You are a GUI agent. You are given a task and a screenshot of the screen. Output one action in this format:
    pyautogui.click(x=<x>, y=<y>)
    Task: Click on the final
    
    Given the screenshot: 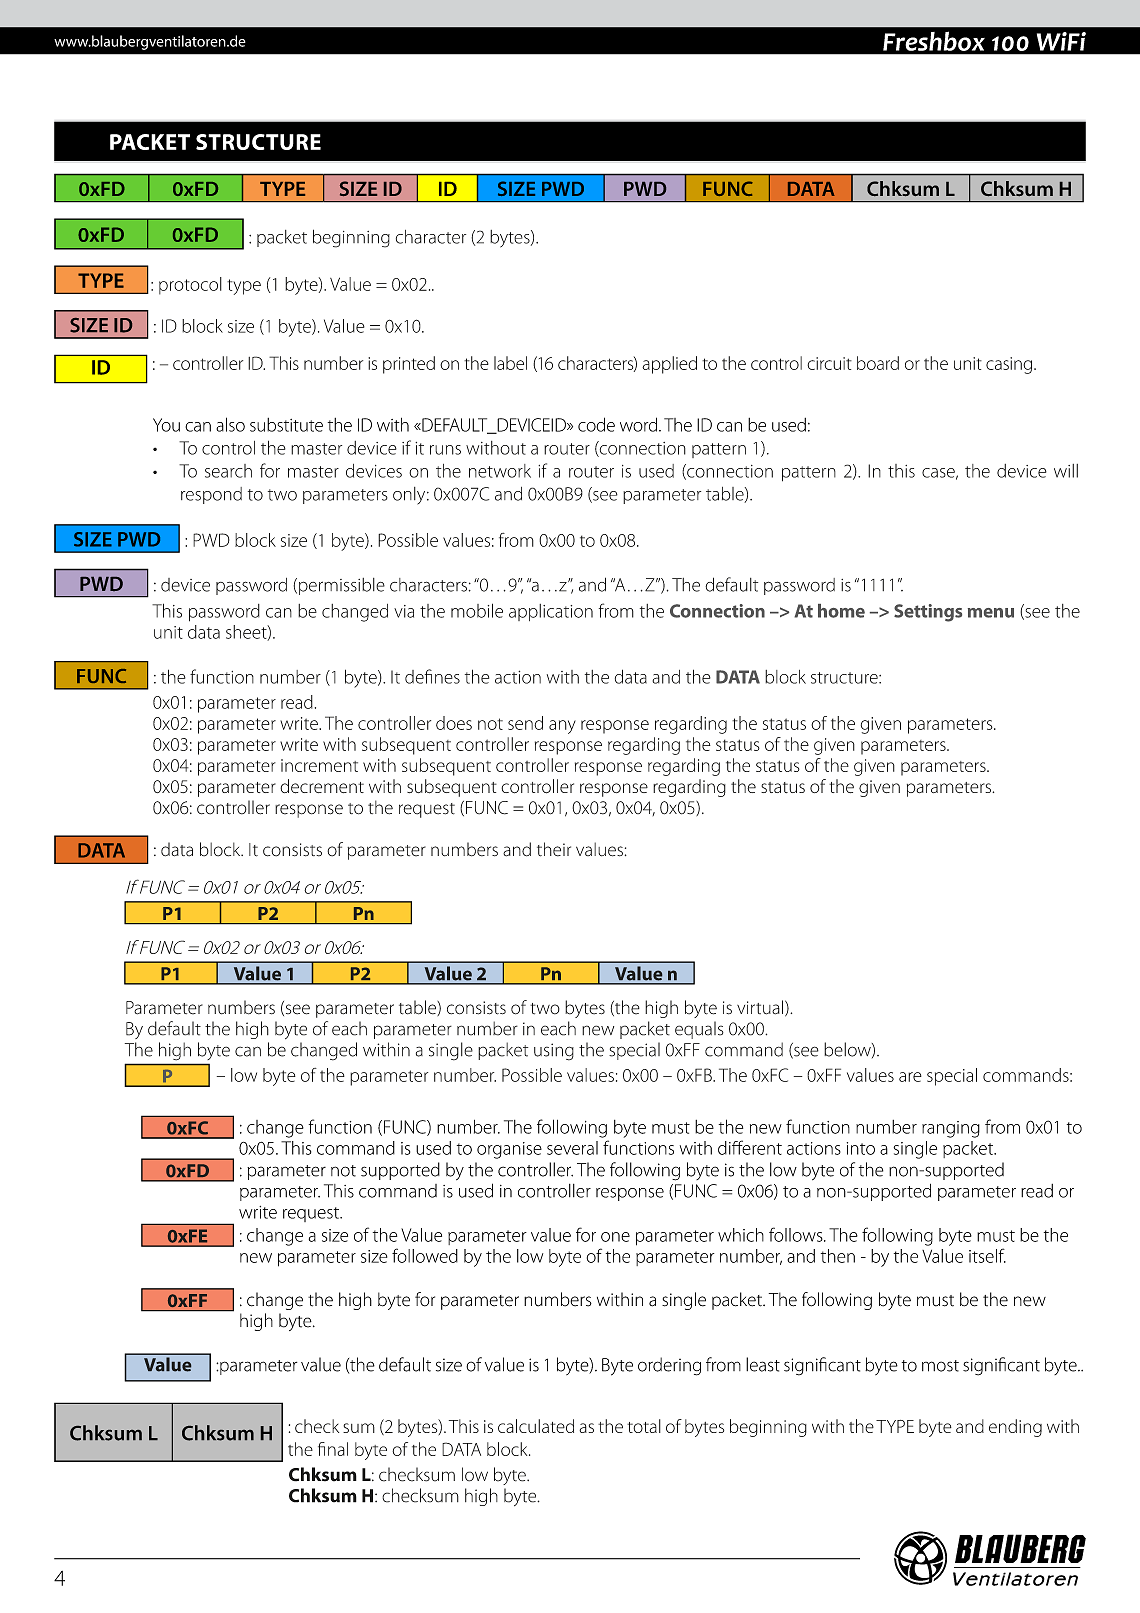 What is the action you would take?
    pyautogui.click(x=333, y=1449)
